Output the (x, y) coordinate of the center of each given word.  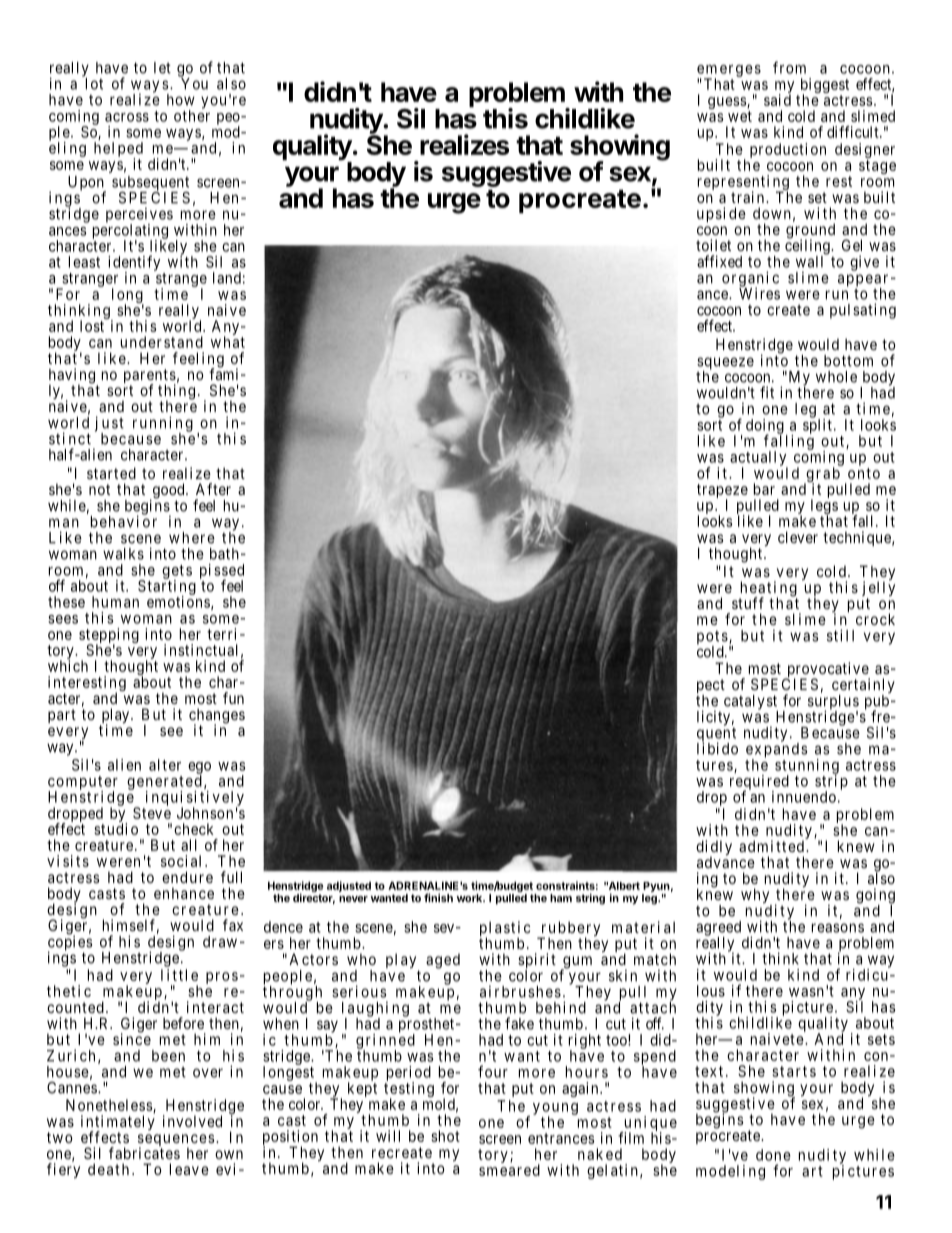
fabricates (144, 1153)
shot (445, 1136)
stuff (748, 603)
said (777, 100)
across (127, 117)
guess (728, 103)
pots (712, 638)
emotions (178, 601)
